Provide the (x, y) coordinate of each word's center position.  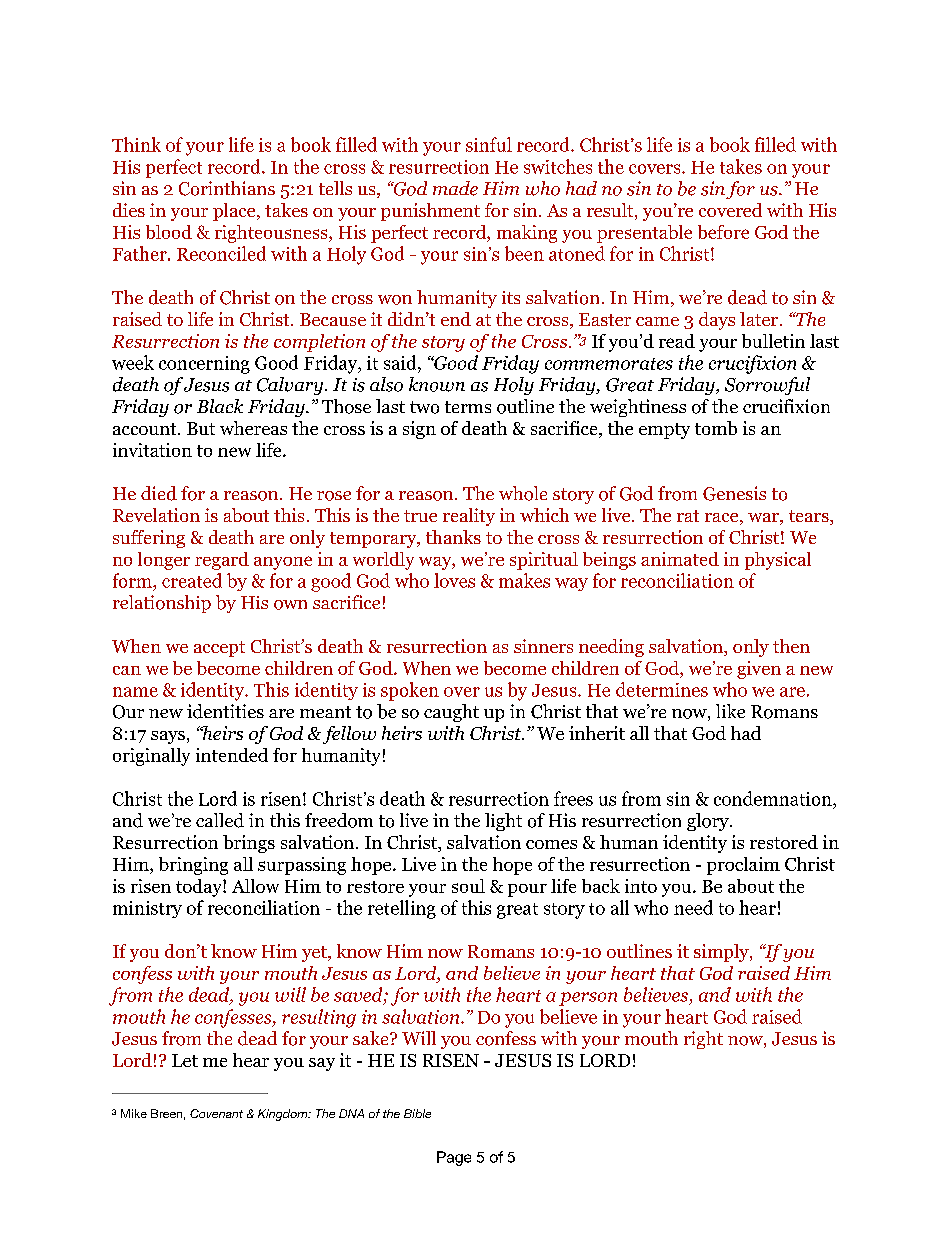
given (759, 670)
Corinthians (227, 188)
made (455, 188)
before (723, 232)
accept (219, 649)
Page (454, 1158)
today (200, 888)
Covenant (216, 1113)
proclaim (743, 866)
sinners (543, 646)
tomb (716, 428)
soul (468, 886)
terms (468, 407)
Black (220, 406)
